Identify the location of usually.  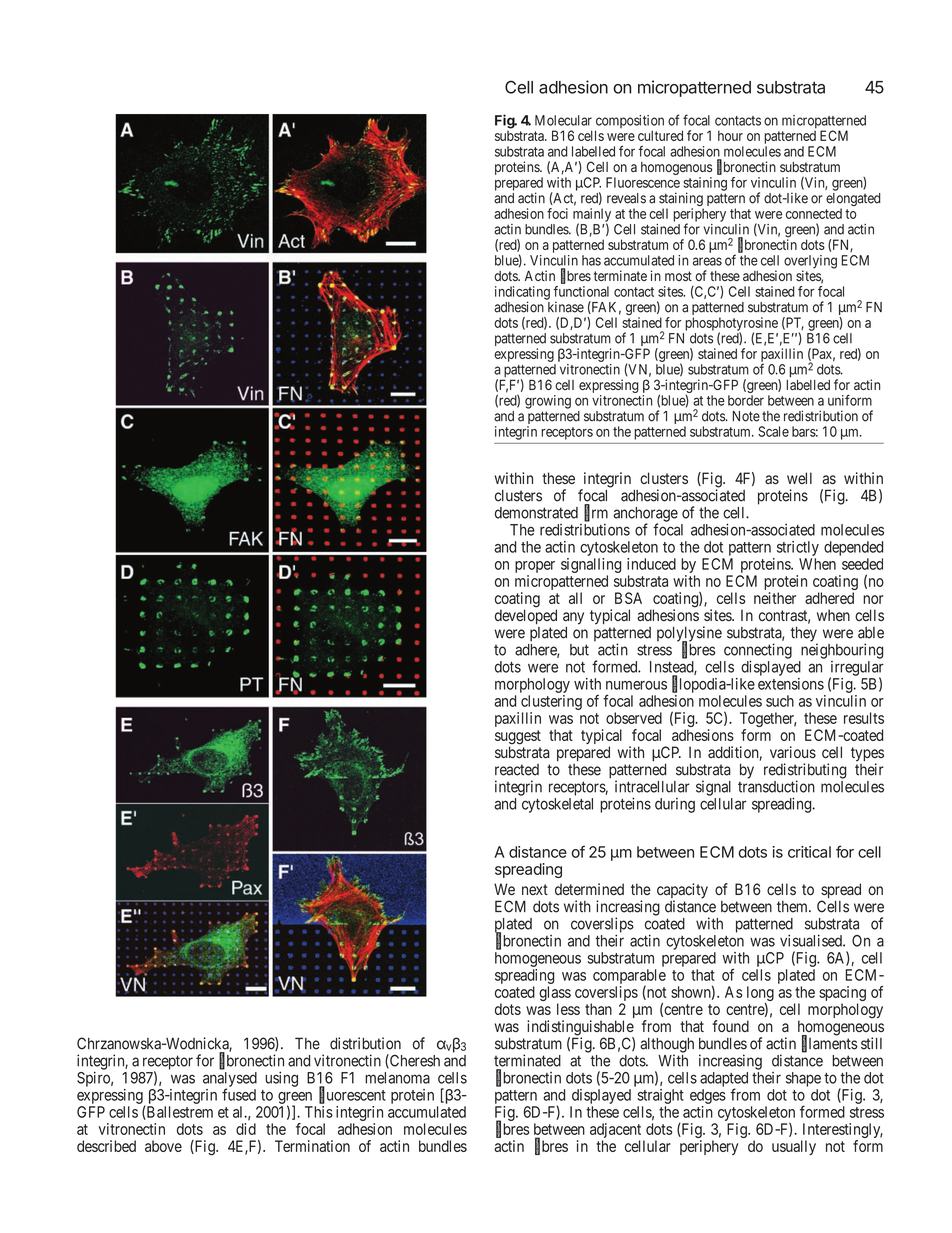
(794, 1147).
